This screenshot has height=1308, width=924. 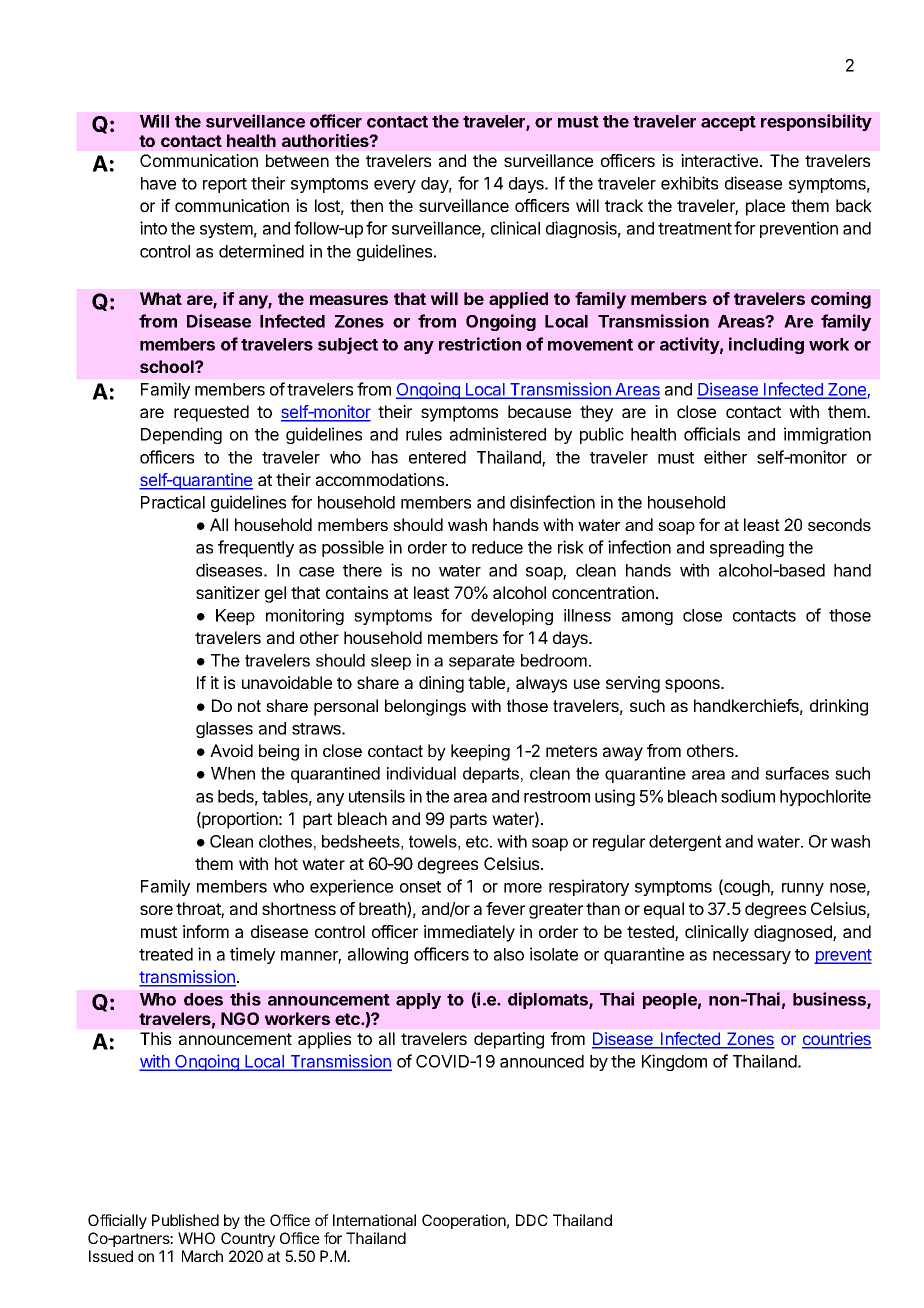 I want to click on report, so click(x=225, y=185).
